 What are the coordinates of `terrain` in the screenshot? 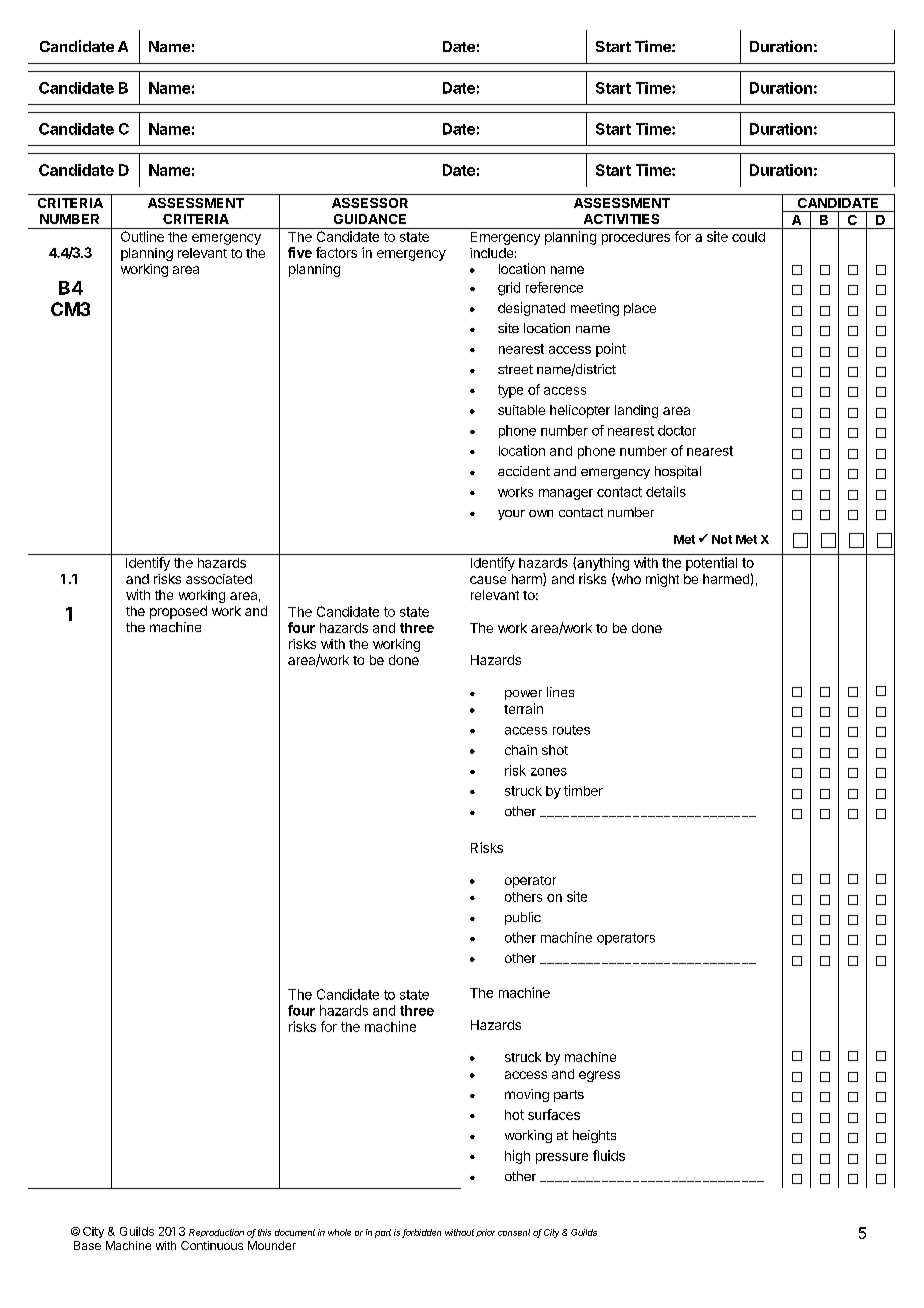 It's located at (523, 708).
